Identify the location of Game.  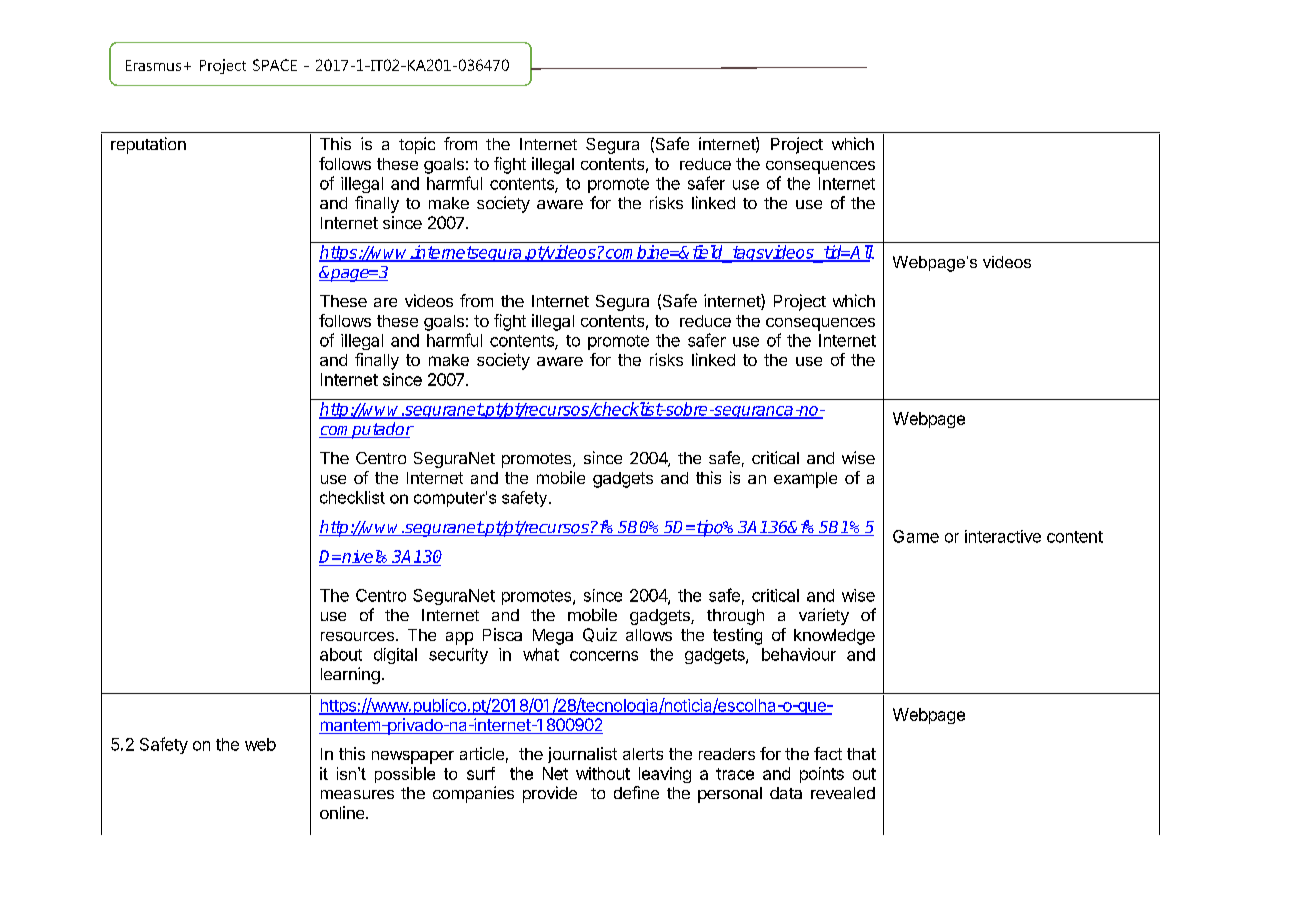
(916, 536).
